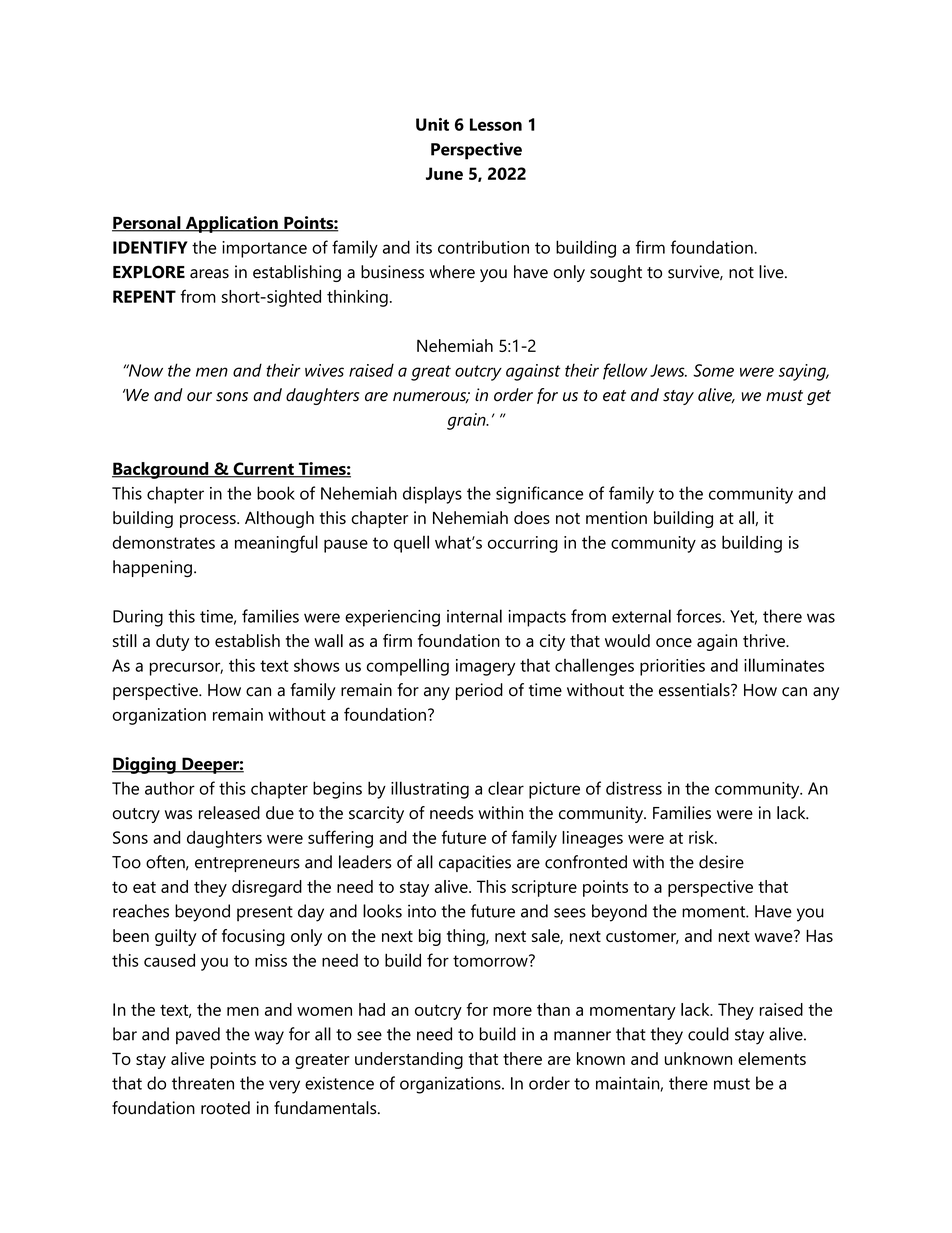 The image size is (952, 1233). What do you see at coordinates (444, 173) in the screenshot?
I see `June` at bounding box center [444, 173].
